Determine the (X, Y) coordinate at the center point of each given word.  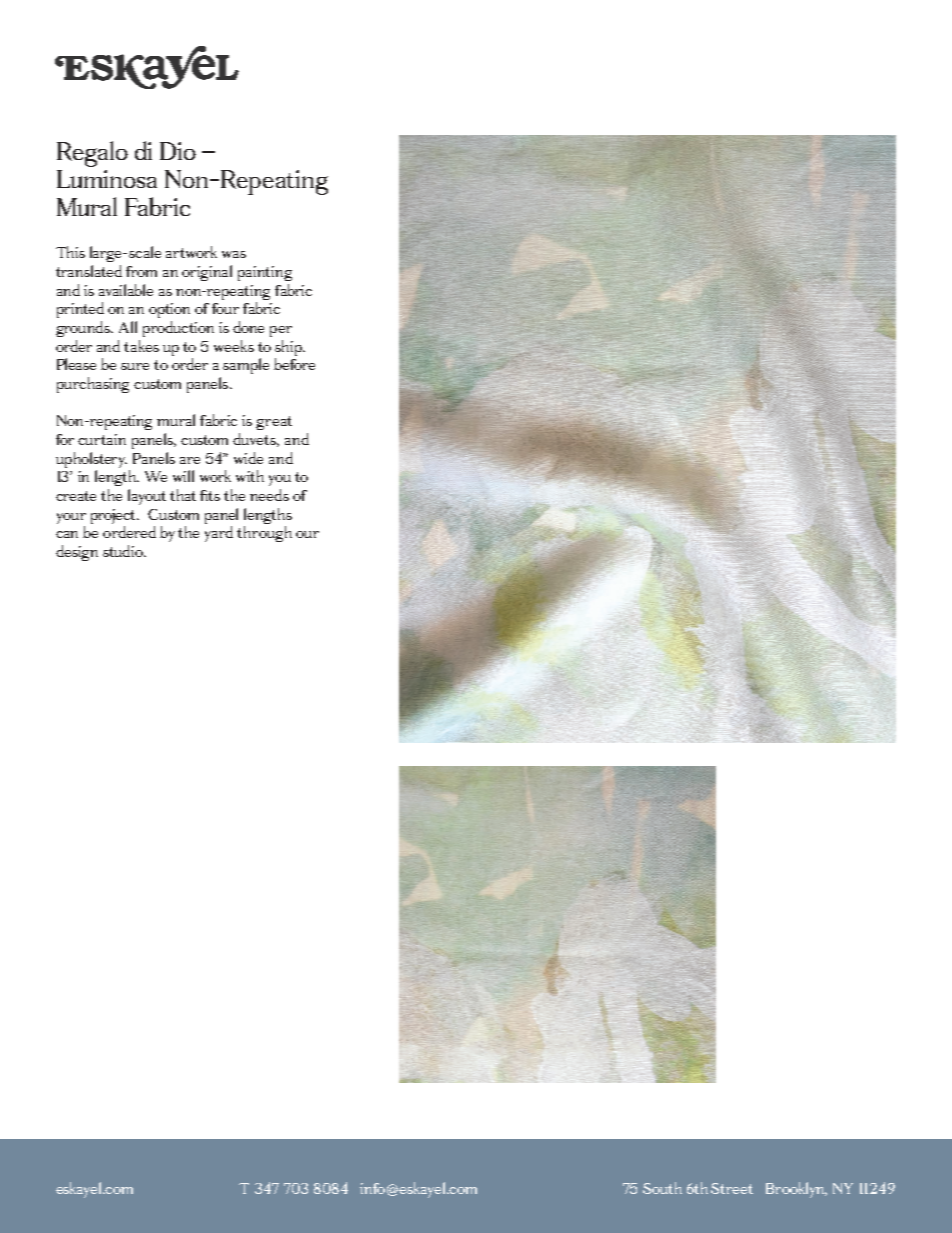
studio (124, 551)
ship (289, 348)
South (662, 1188)
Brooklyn (796, 1190)
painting (265, 273)
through (264, 534)
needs (269, 495)
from (141, 271)
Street (732, 1188)
